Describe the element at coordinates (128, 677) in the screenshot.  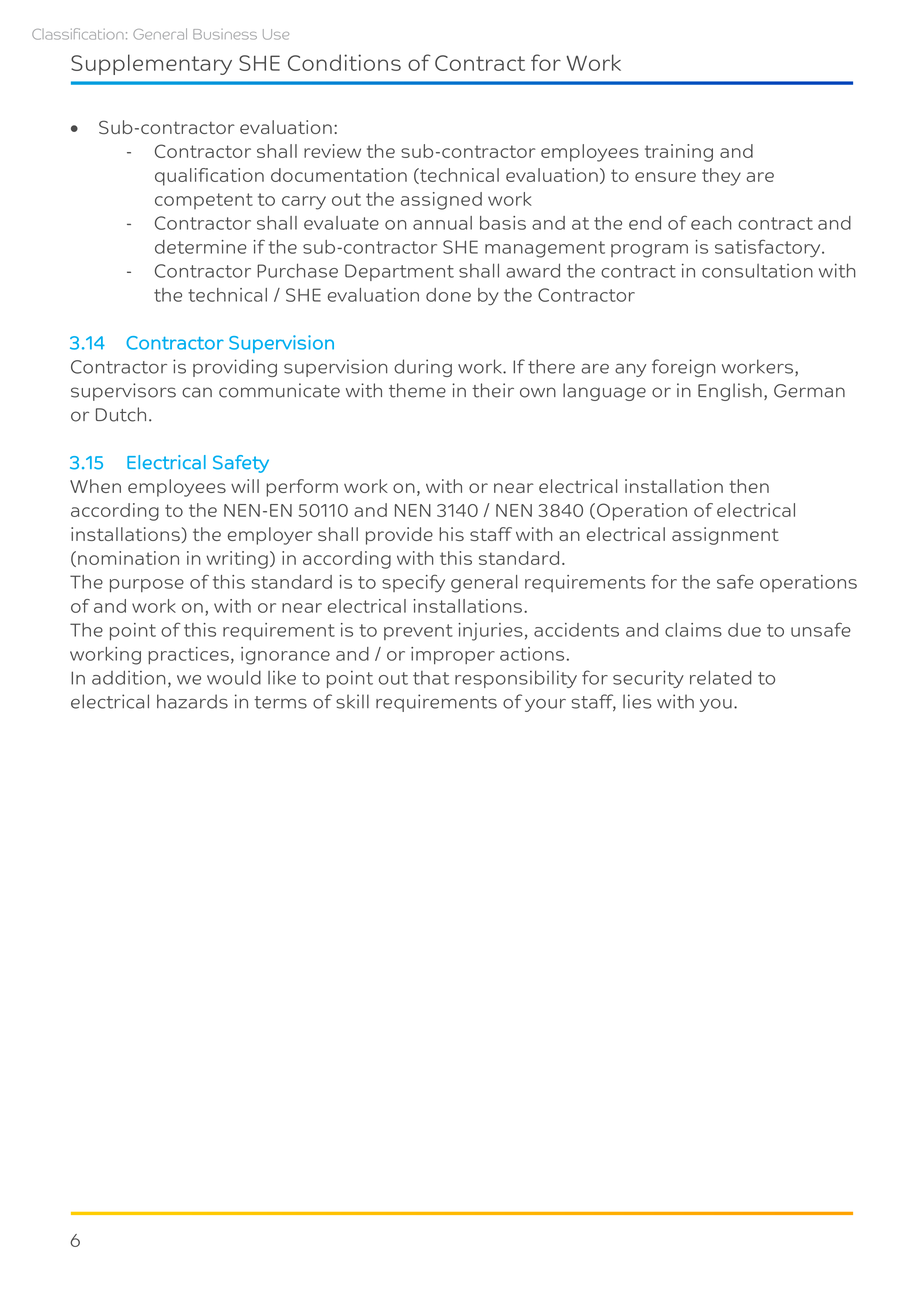
I see `addition` at that location.
